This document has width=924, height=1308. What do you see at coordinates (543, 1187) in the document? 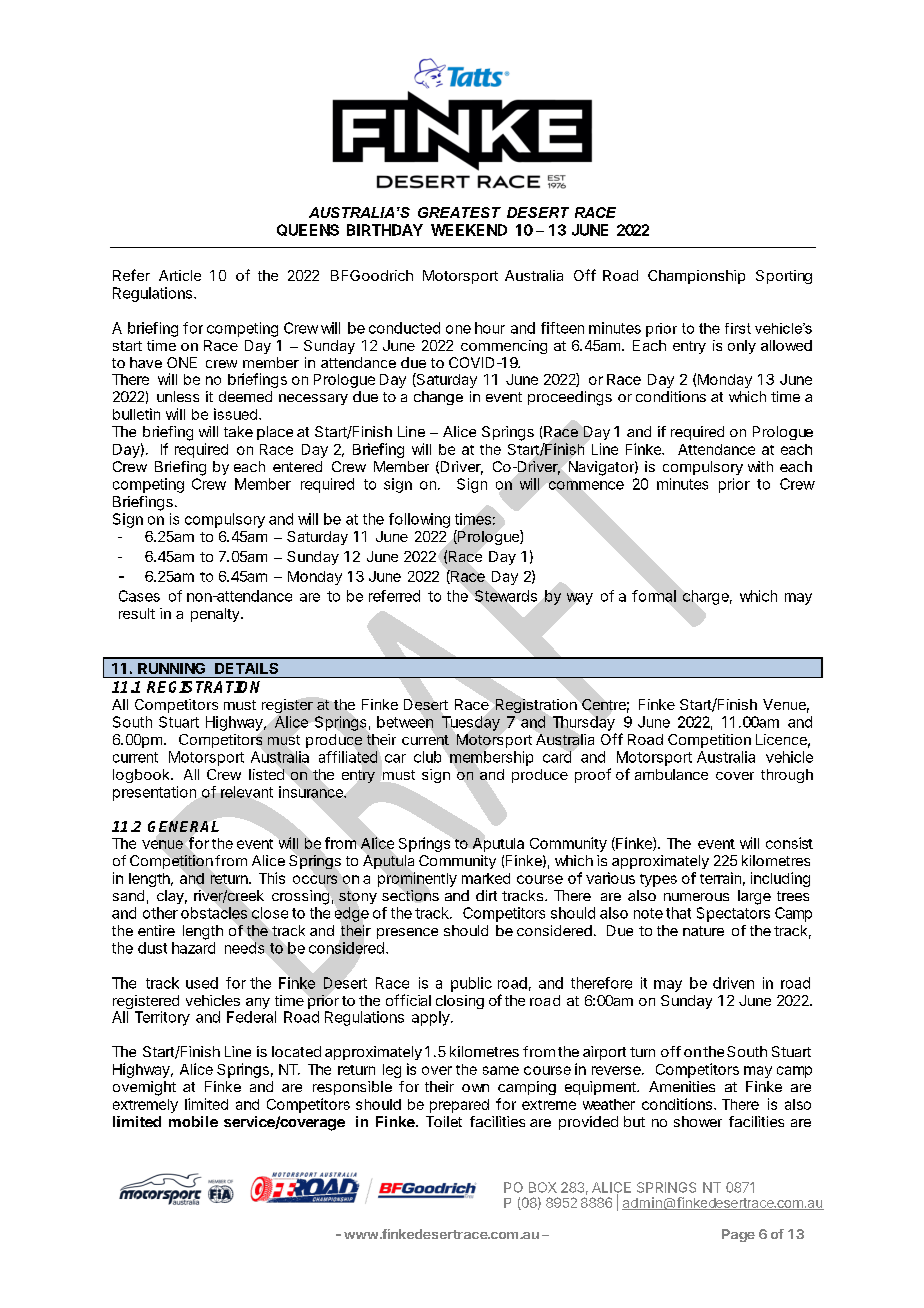
I see `BOX` at bounding box center [543, 1187].
